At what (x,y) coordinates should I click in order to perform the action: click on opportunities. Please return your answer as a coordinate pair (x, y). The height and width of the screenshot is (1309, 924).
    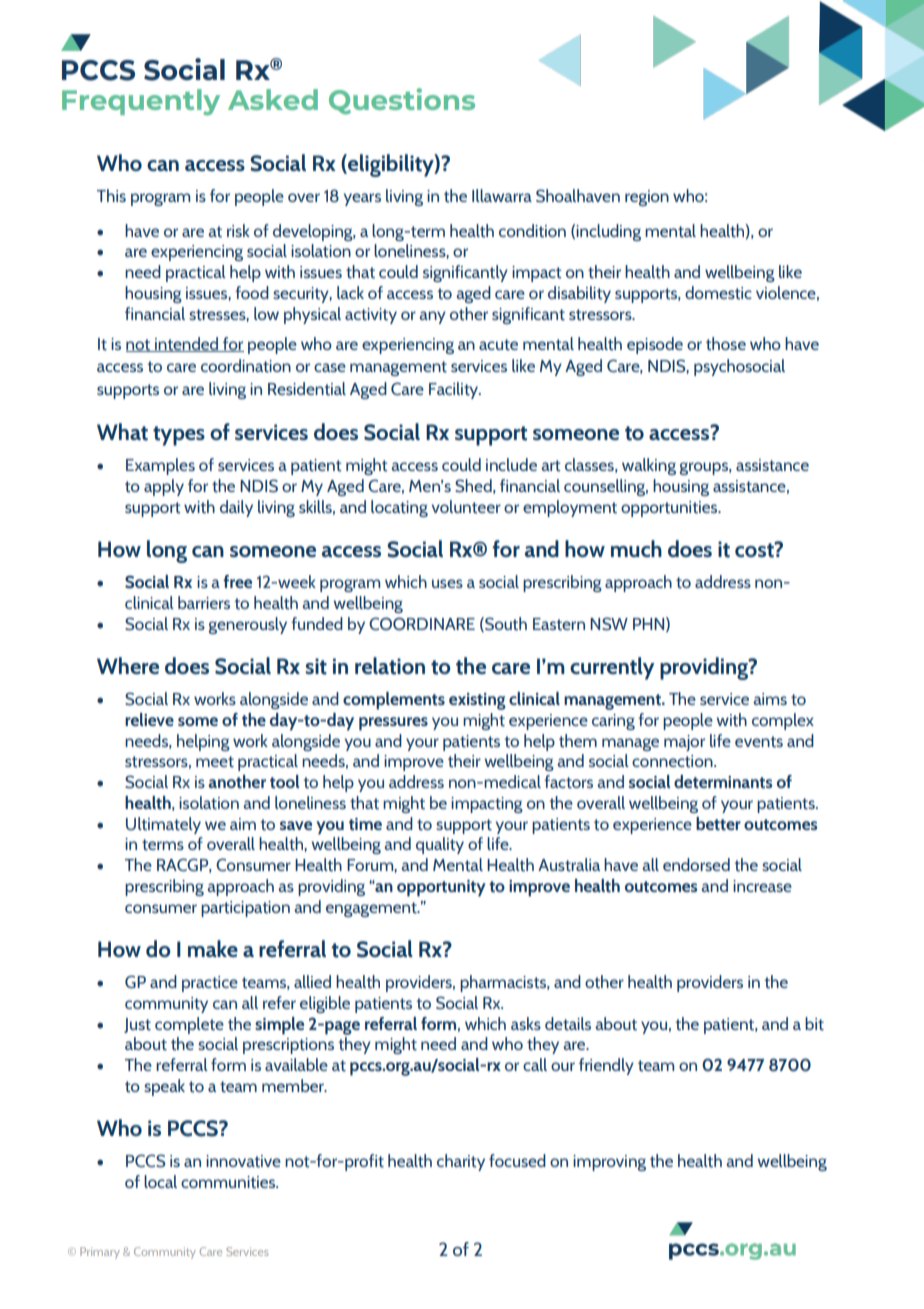
    Looking at the image, I should click on (670, 509).
